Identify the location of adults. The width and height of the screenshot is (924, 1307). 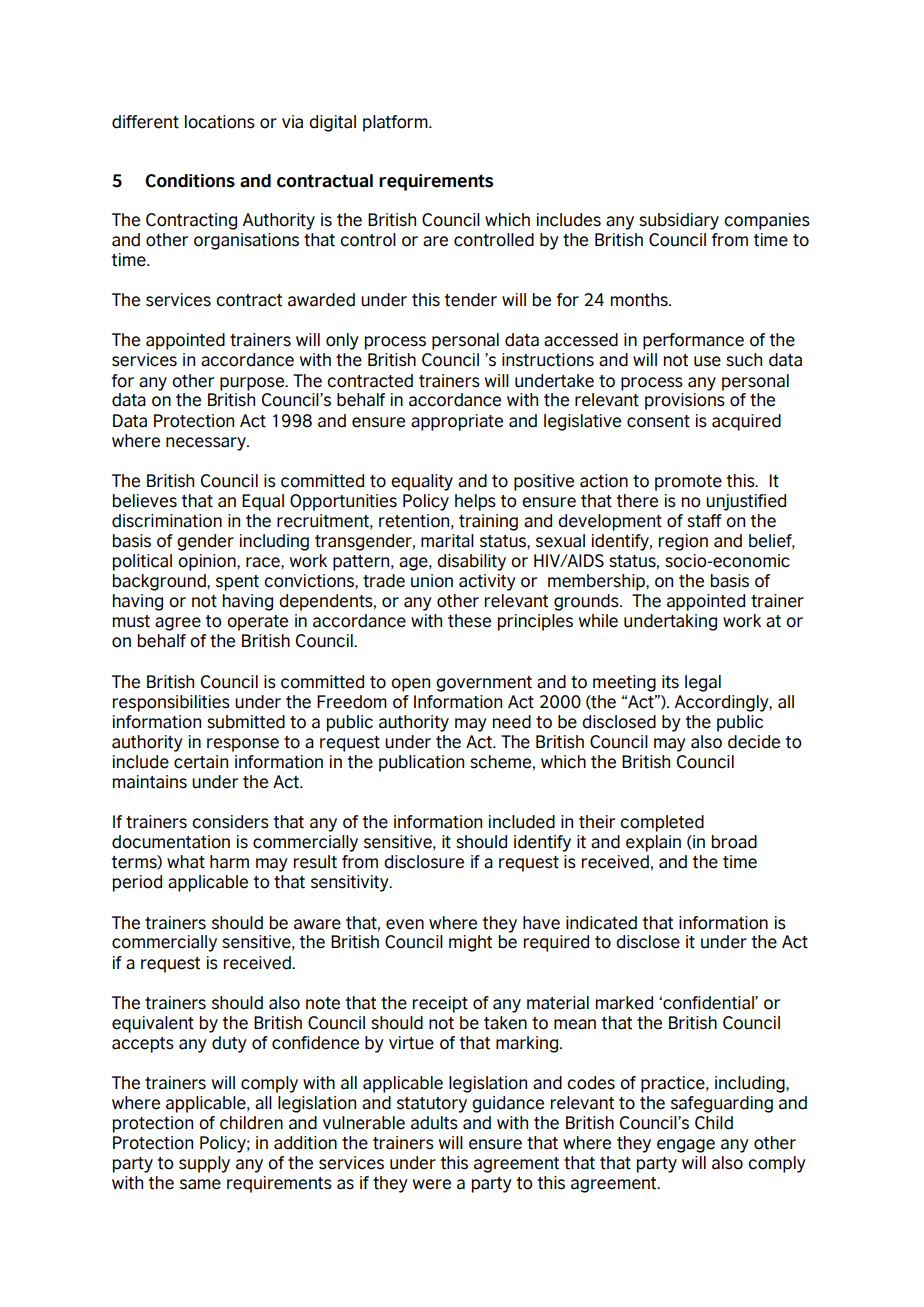
(434, 1123).
